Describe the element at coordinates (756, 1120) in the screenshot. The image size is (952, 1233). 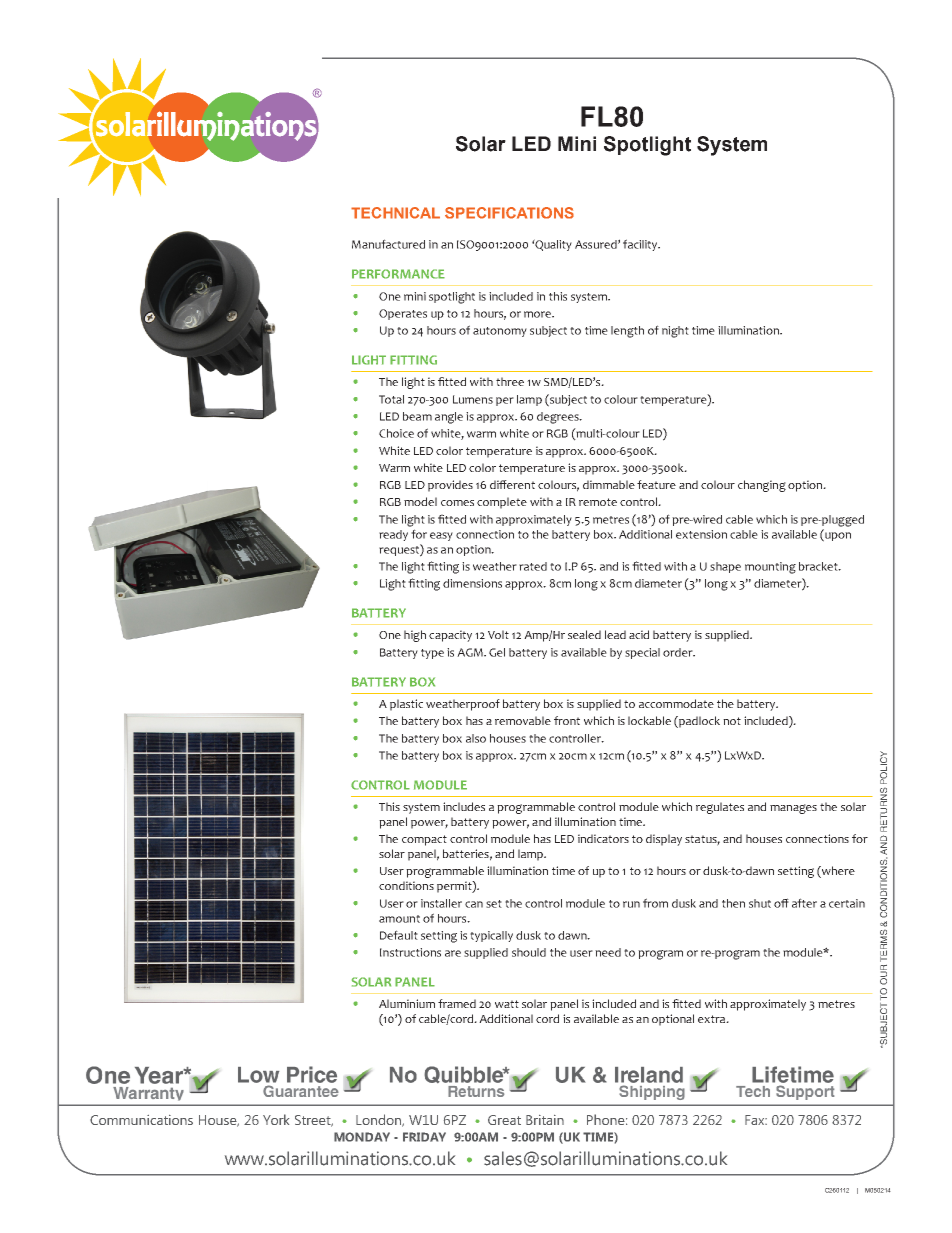
I see `Fax` at that location.
